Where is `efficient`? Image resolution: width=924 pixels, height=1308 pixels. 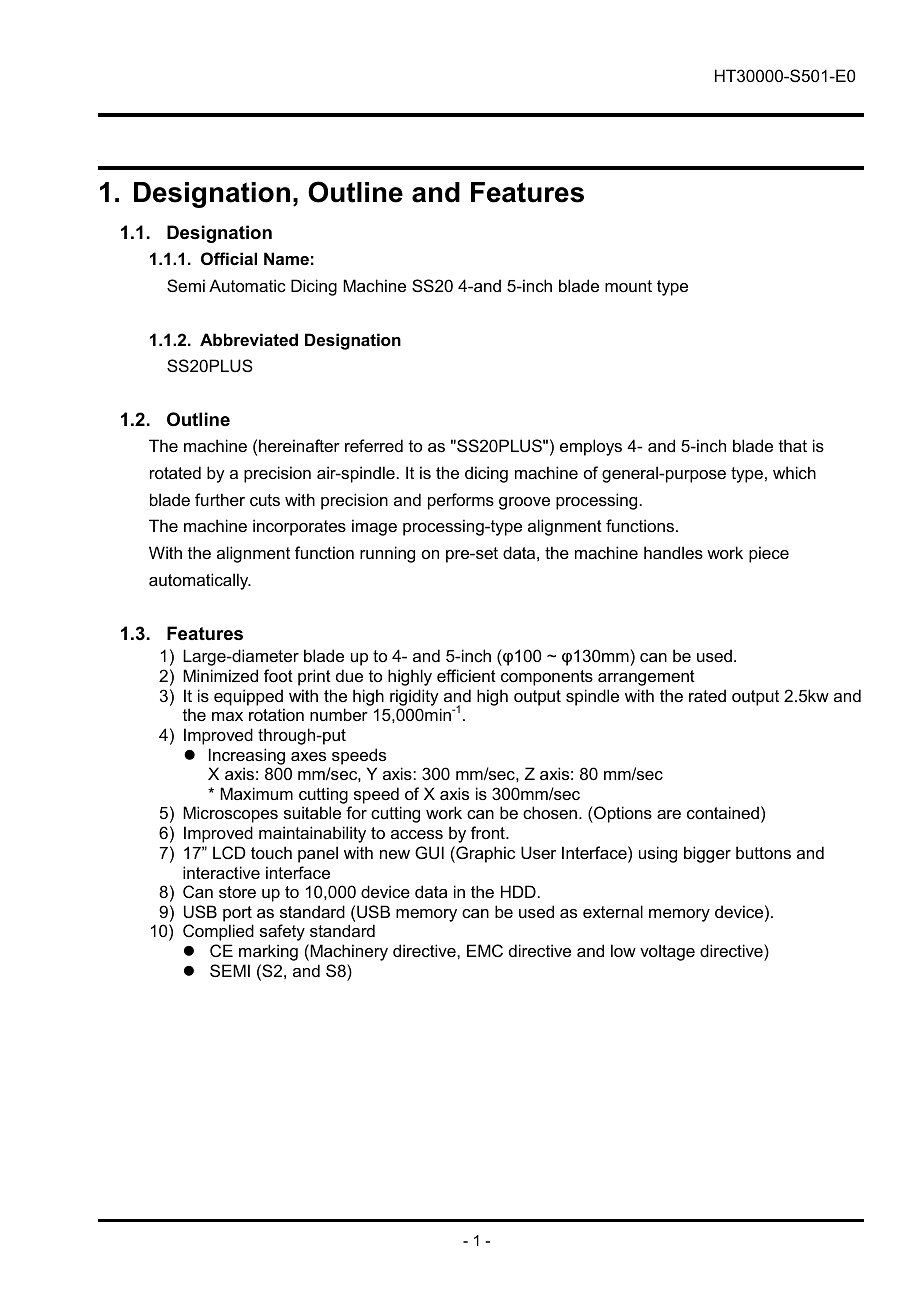
efficient is located at coordinates (466, 675).
